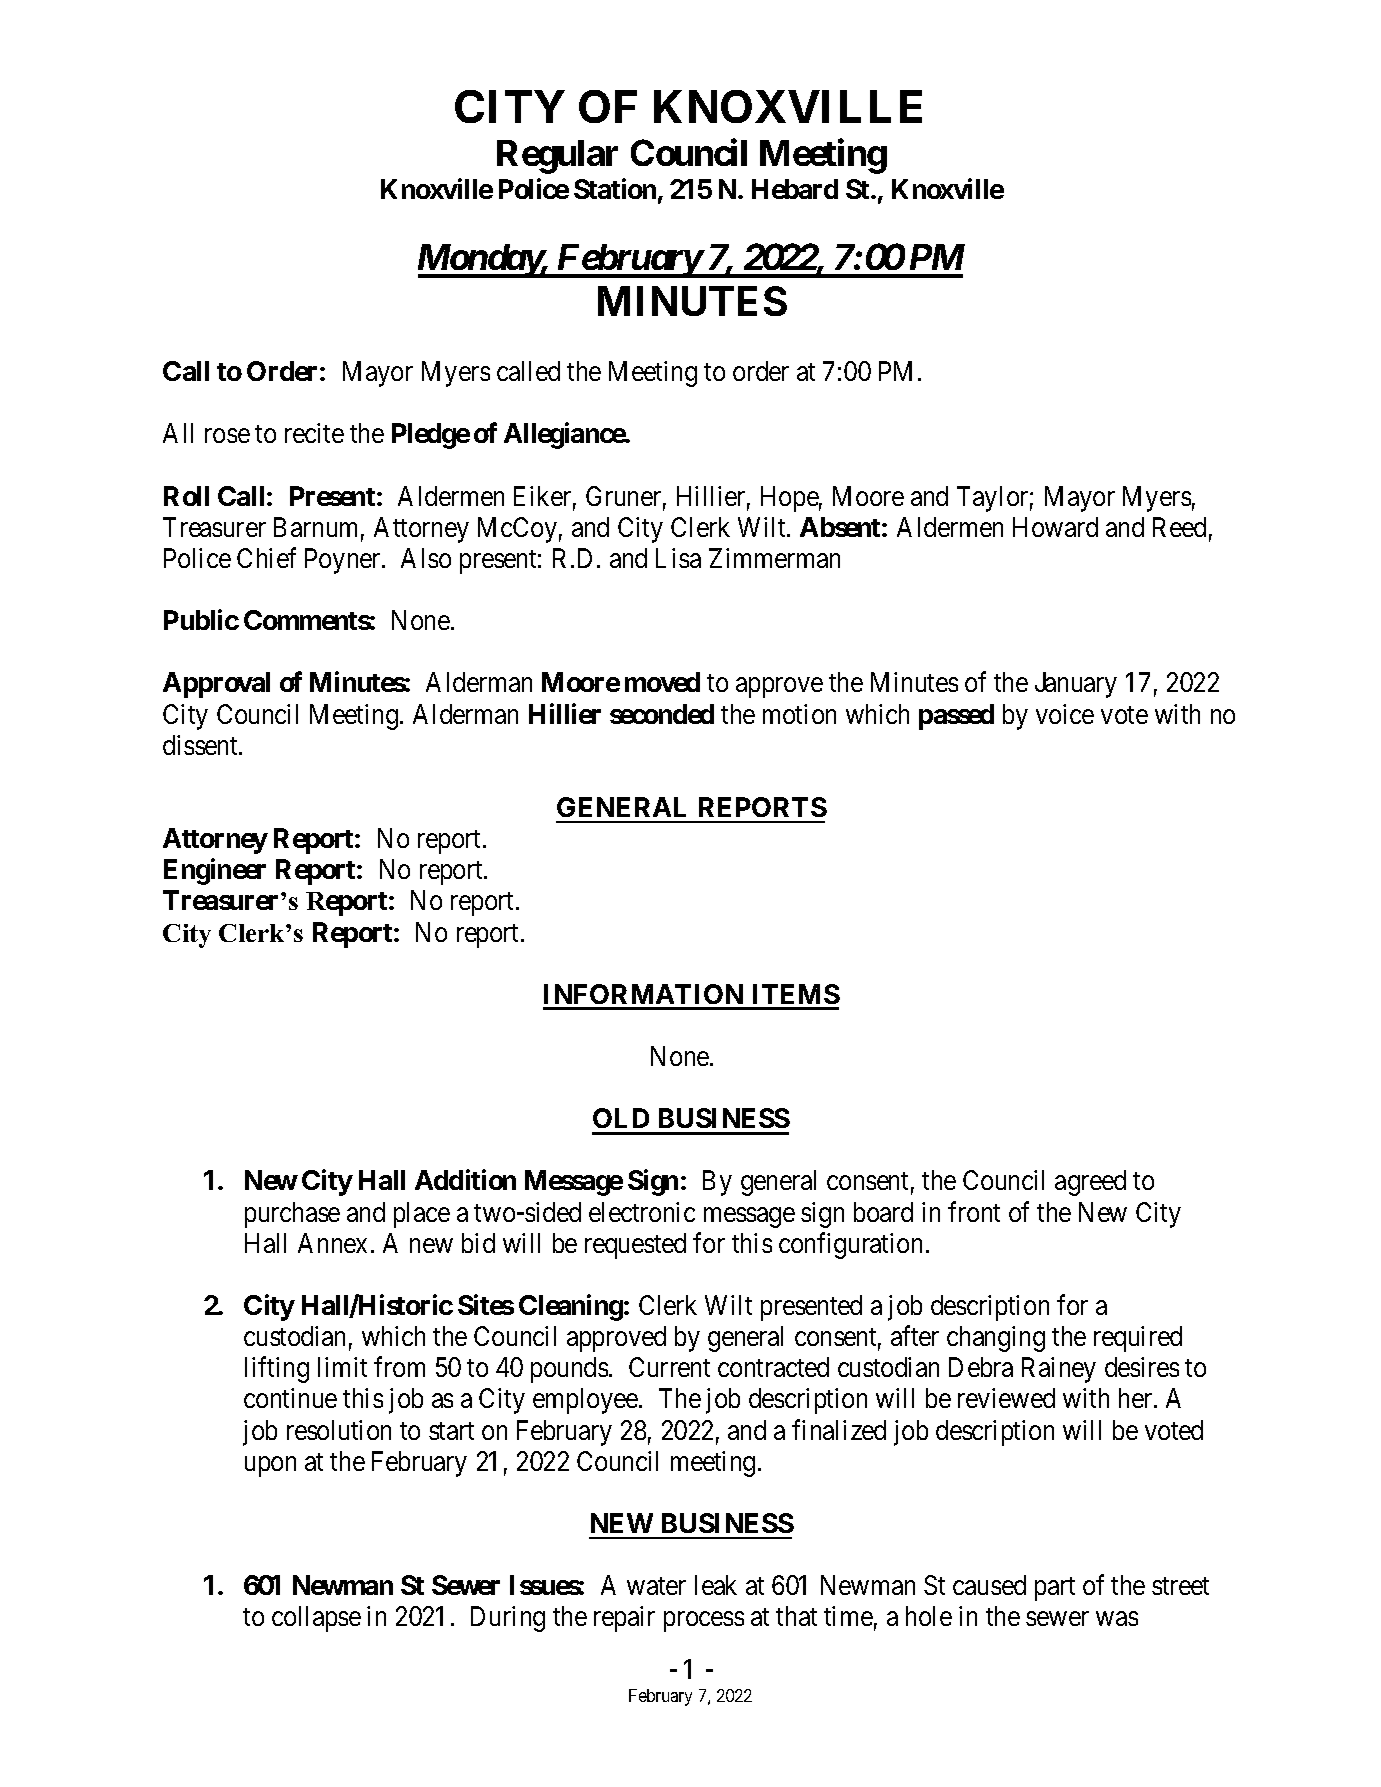 The image size is (1381, 1787). I want to click on collapse, so click(316, 1619).
